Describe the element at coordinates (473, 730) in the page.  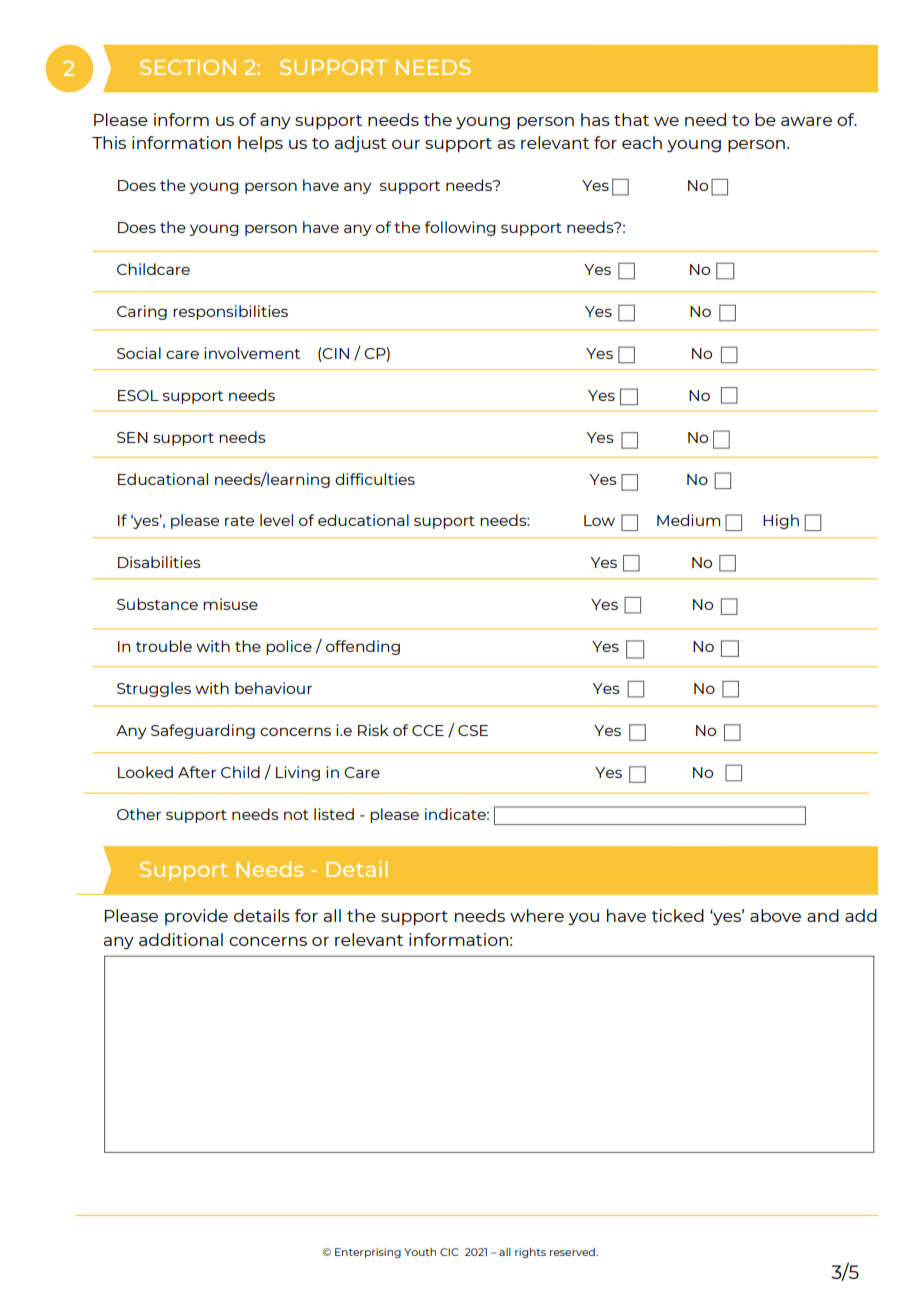
I see `CSE` at that location.
